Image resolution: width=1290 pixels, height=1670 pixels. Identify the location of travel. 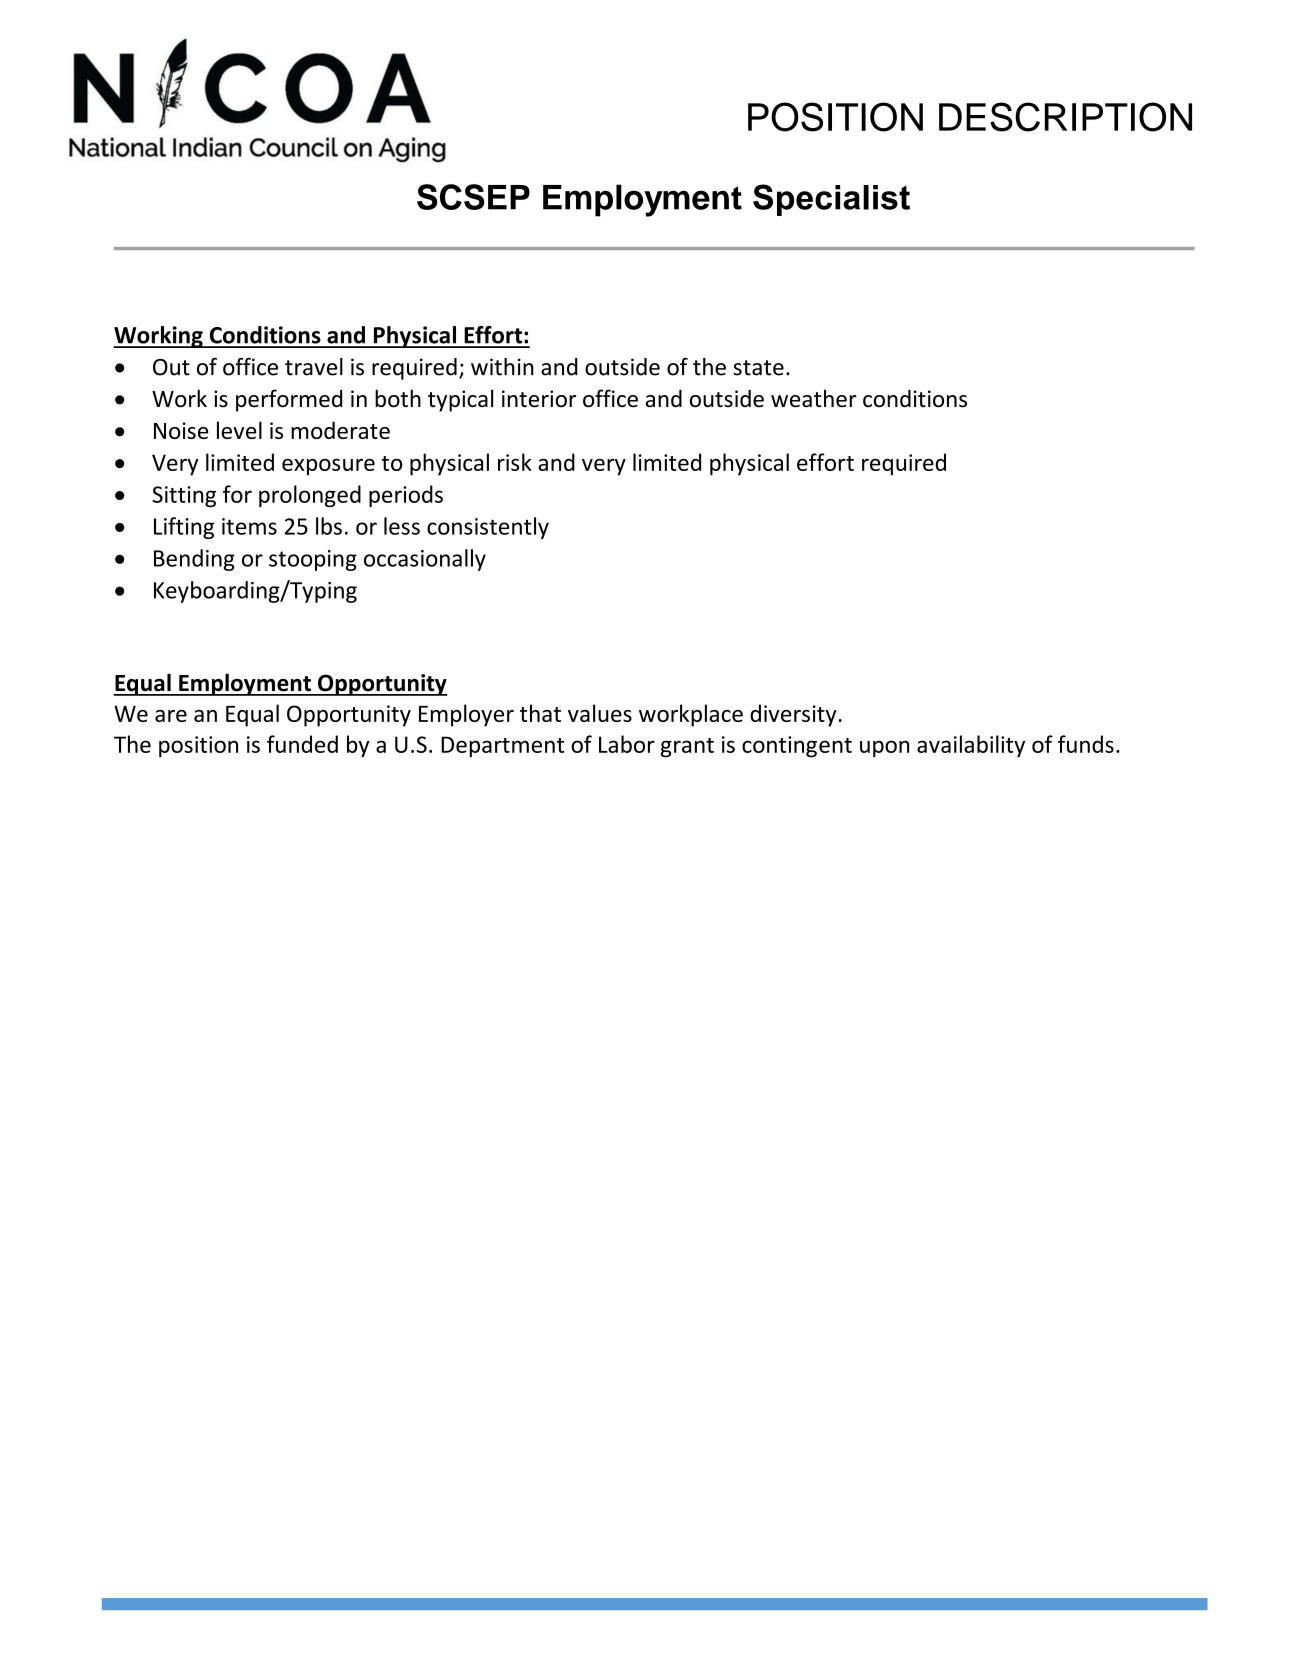
(314, 367).
